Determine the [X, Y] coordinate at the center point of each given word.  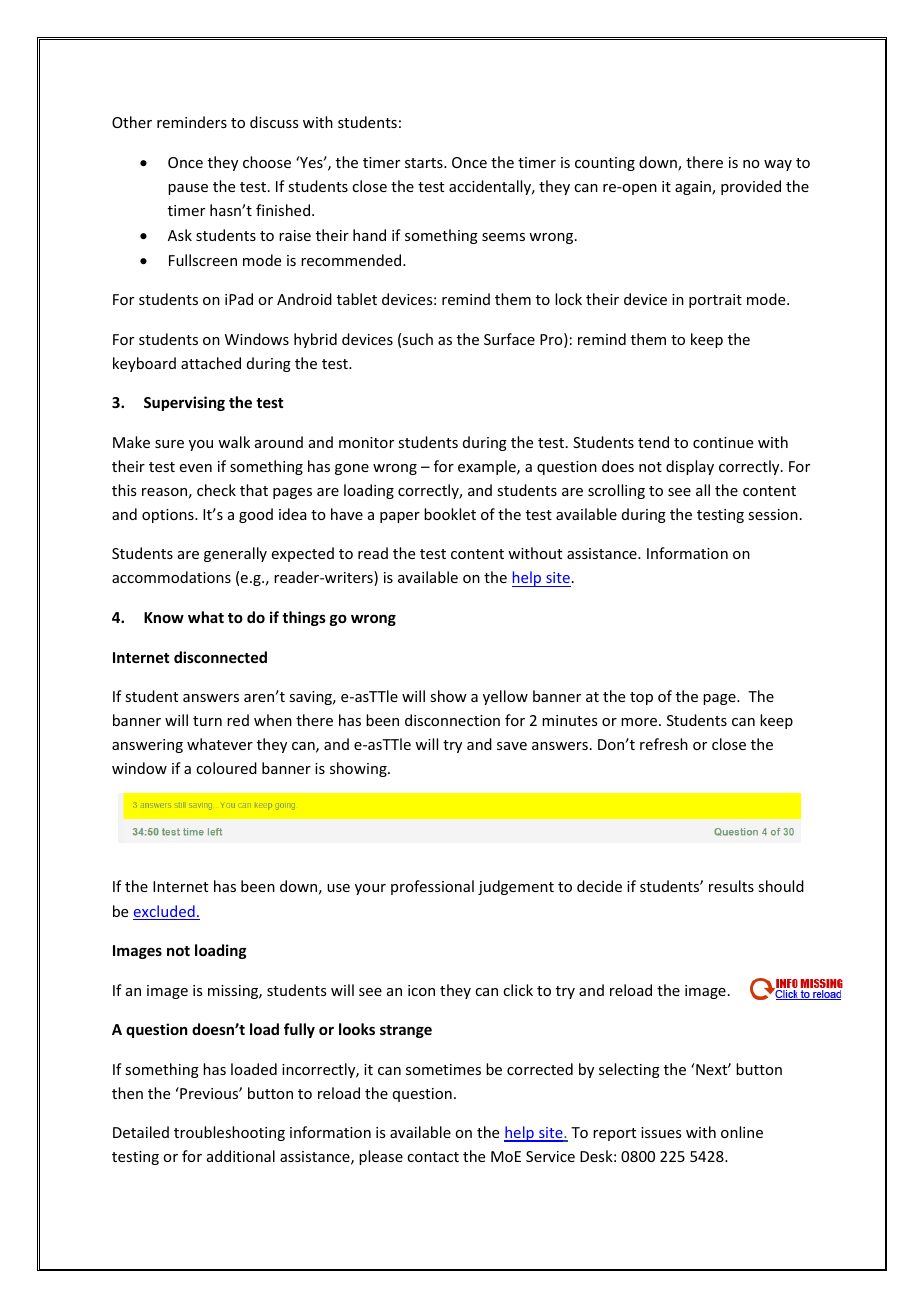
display [690, 467]
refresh [664, 744]
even [196, 468]
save [512, 746]
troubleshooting [229, 1133]
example [488, 467]
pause [188, 189]
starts [425, 163]
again [694, 188]
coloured [226, 768]
